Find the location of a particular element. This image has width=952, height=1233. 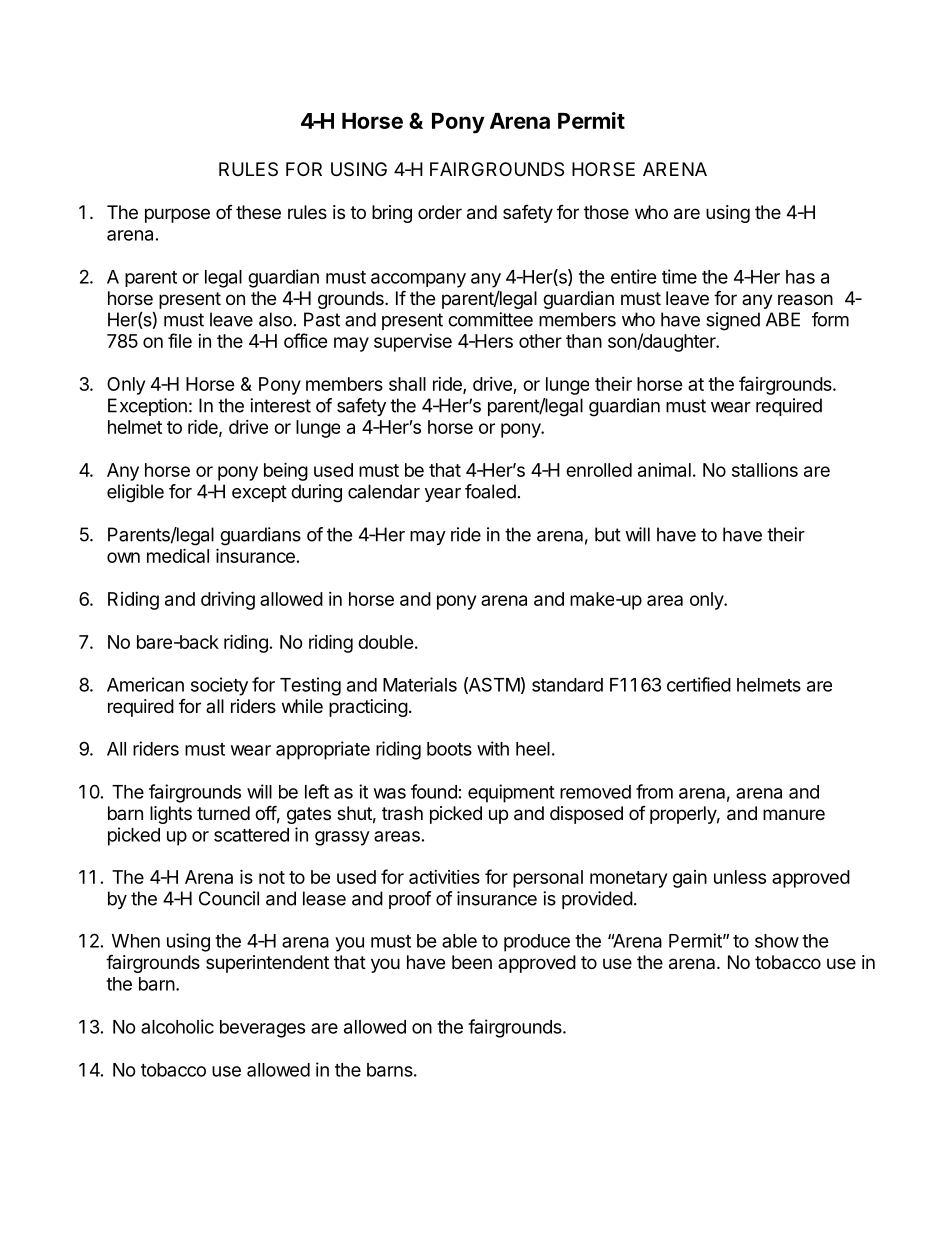

certified is located at coordinates (699, 684).
